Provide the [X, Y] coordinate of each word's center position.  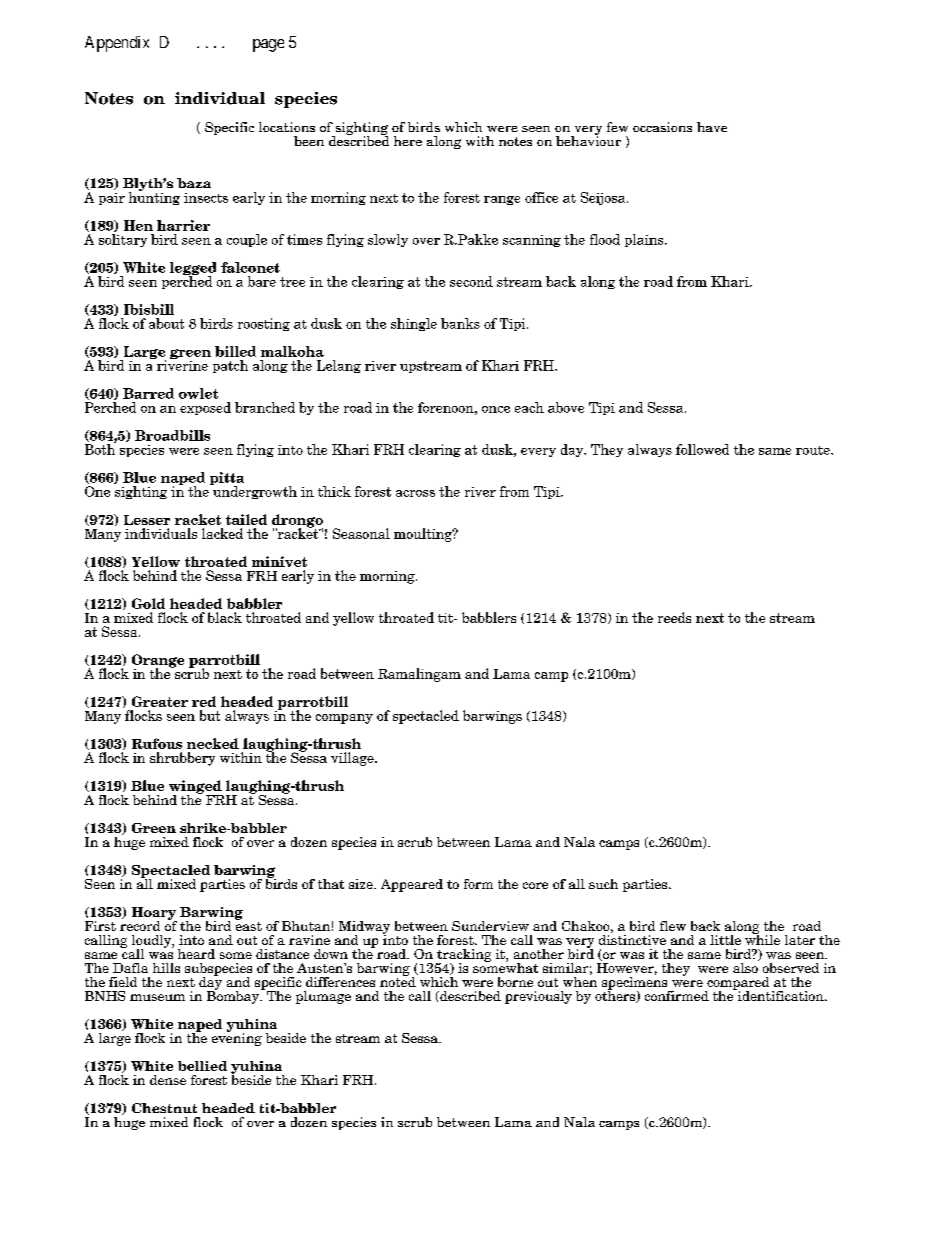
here [408, 141]
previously [538, 997]
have [712, 127]
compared [737, 984]
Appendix [117, 44]
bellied [202, 1066]
